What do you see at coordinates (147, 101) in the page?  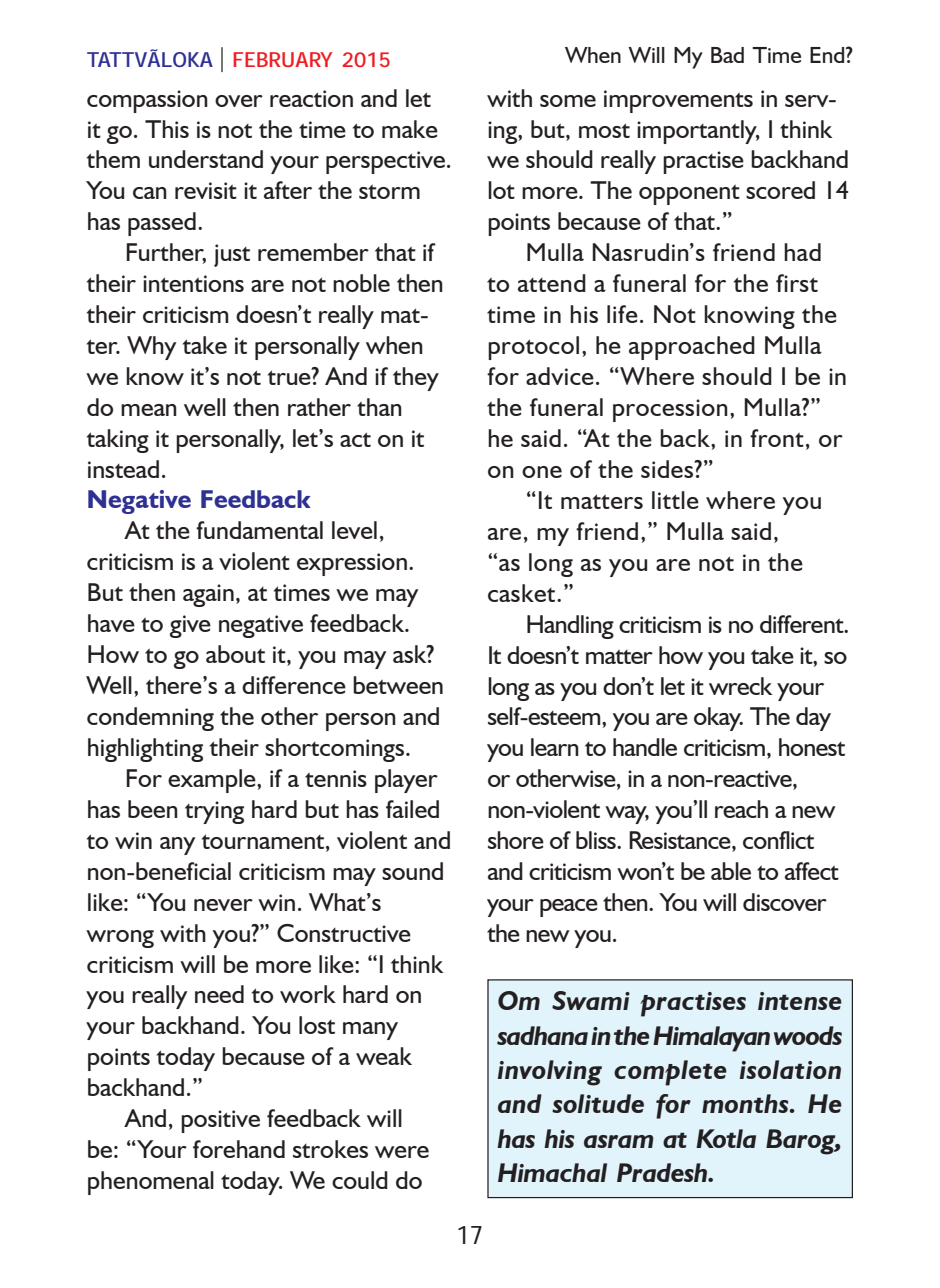 I see `compassion` at bounding box center [147, 101].
